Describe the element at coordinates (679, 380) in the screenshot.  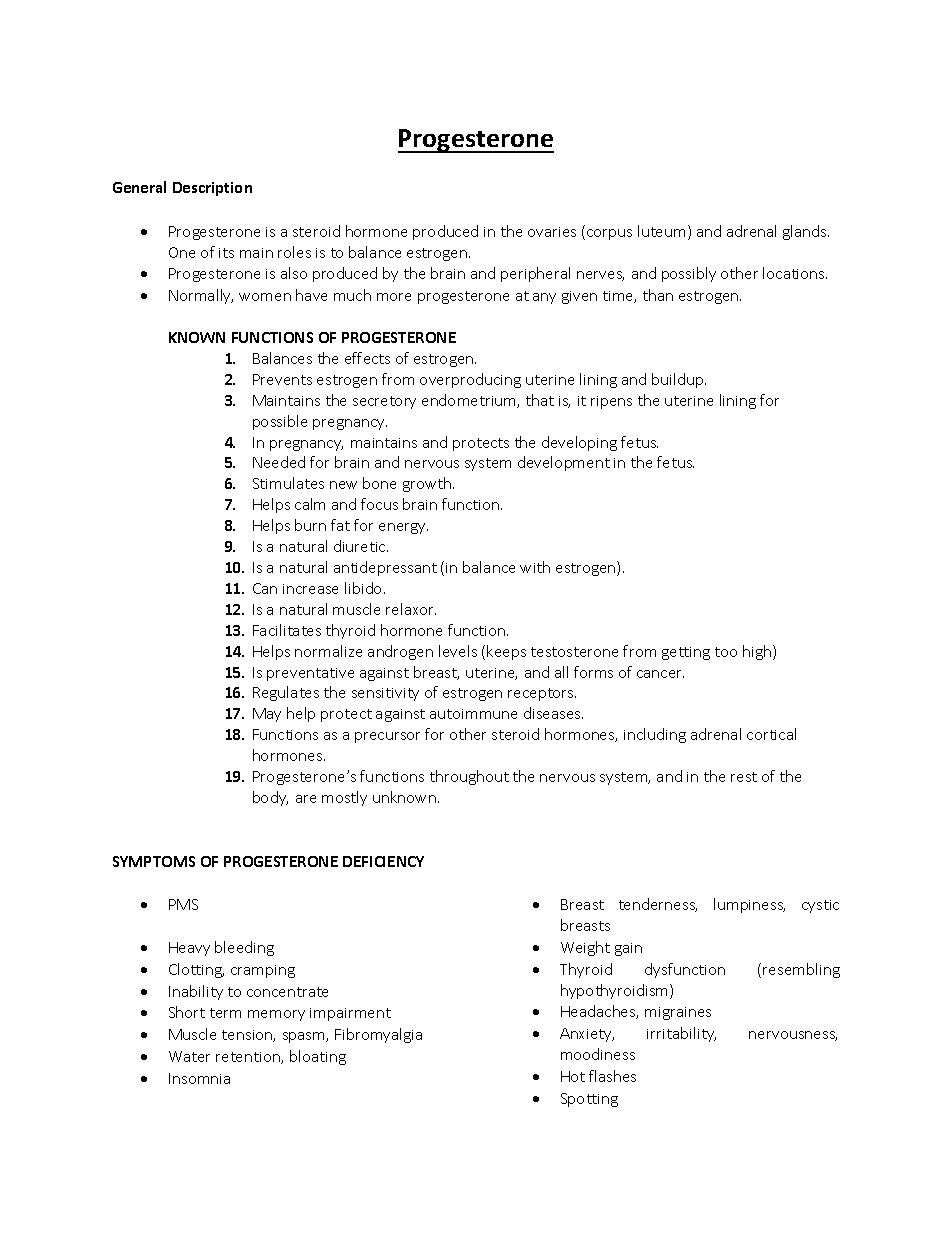
I see `buildup` at that location.
